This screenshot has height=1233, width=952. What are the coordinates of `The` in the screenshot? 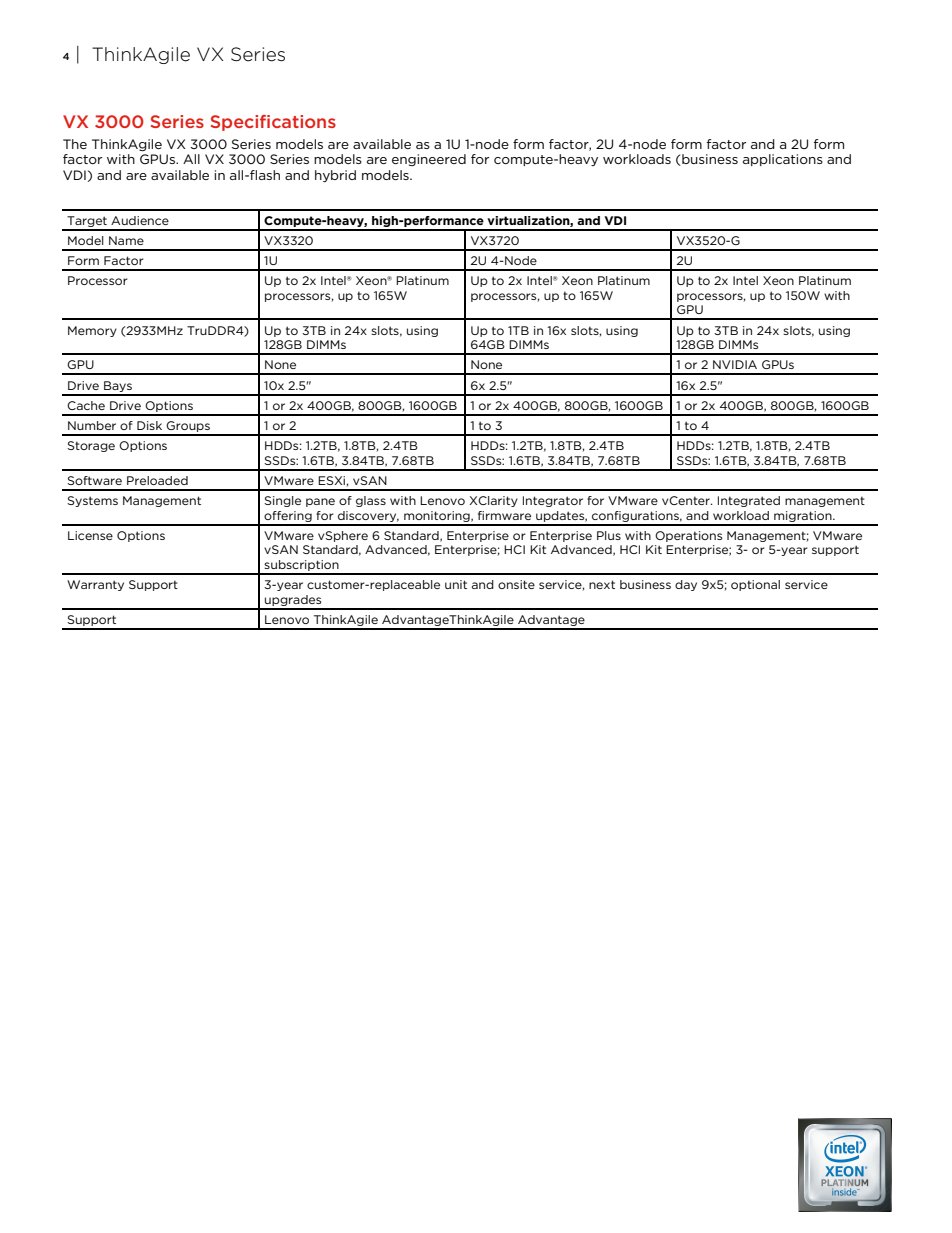 It's located at (75, 144).
